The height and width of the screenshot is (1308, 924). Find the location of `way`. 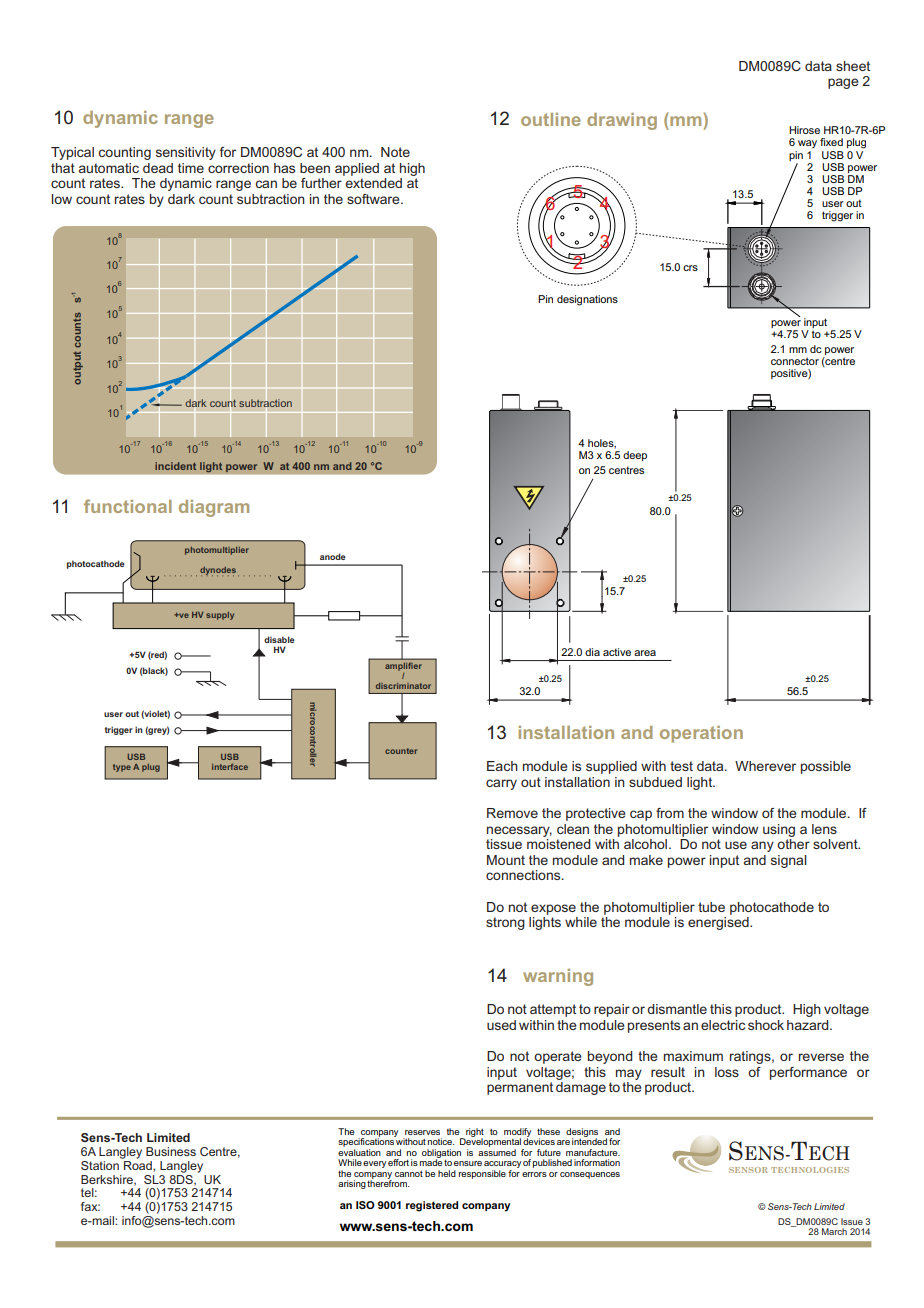

way is located at coordinates (807, 144).
